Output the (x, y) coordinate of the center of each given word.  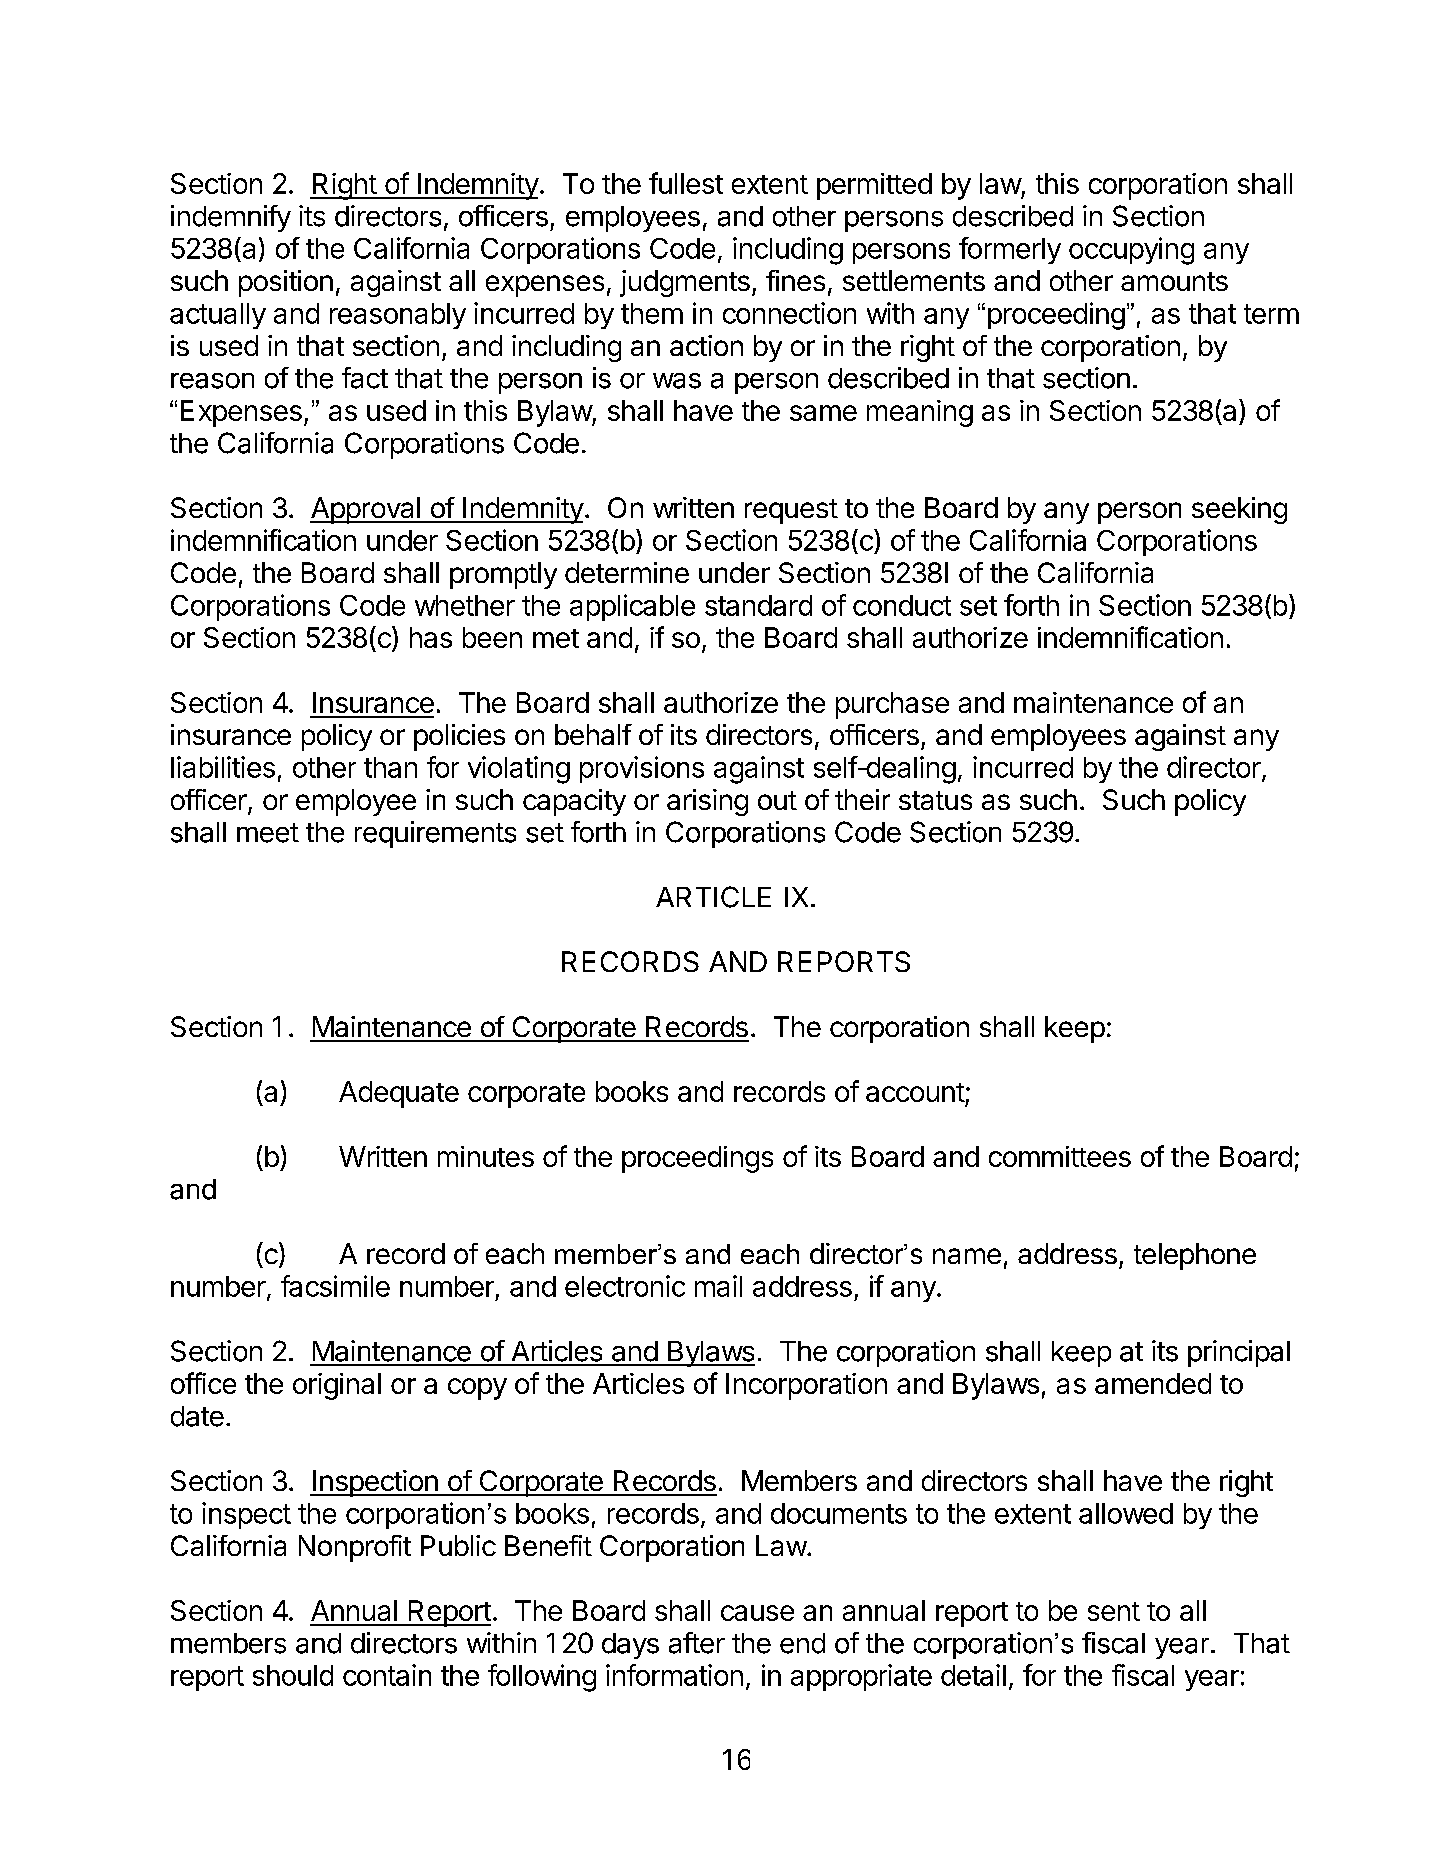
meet (268, 833)
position (286, 283)
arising (707, 802)
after (697, 1643)
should (293, 1675)
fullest (686, 183)
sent (1114, 1611)
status (935, 800)
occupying (1131, 251)
